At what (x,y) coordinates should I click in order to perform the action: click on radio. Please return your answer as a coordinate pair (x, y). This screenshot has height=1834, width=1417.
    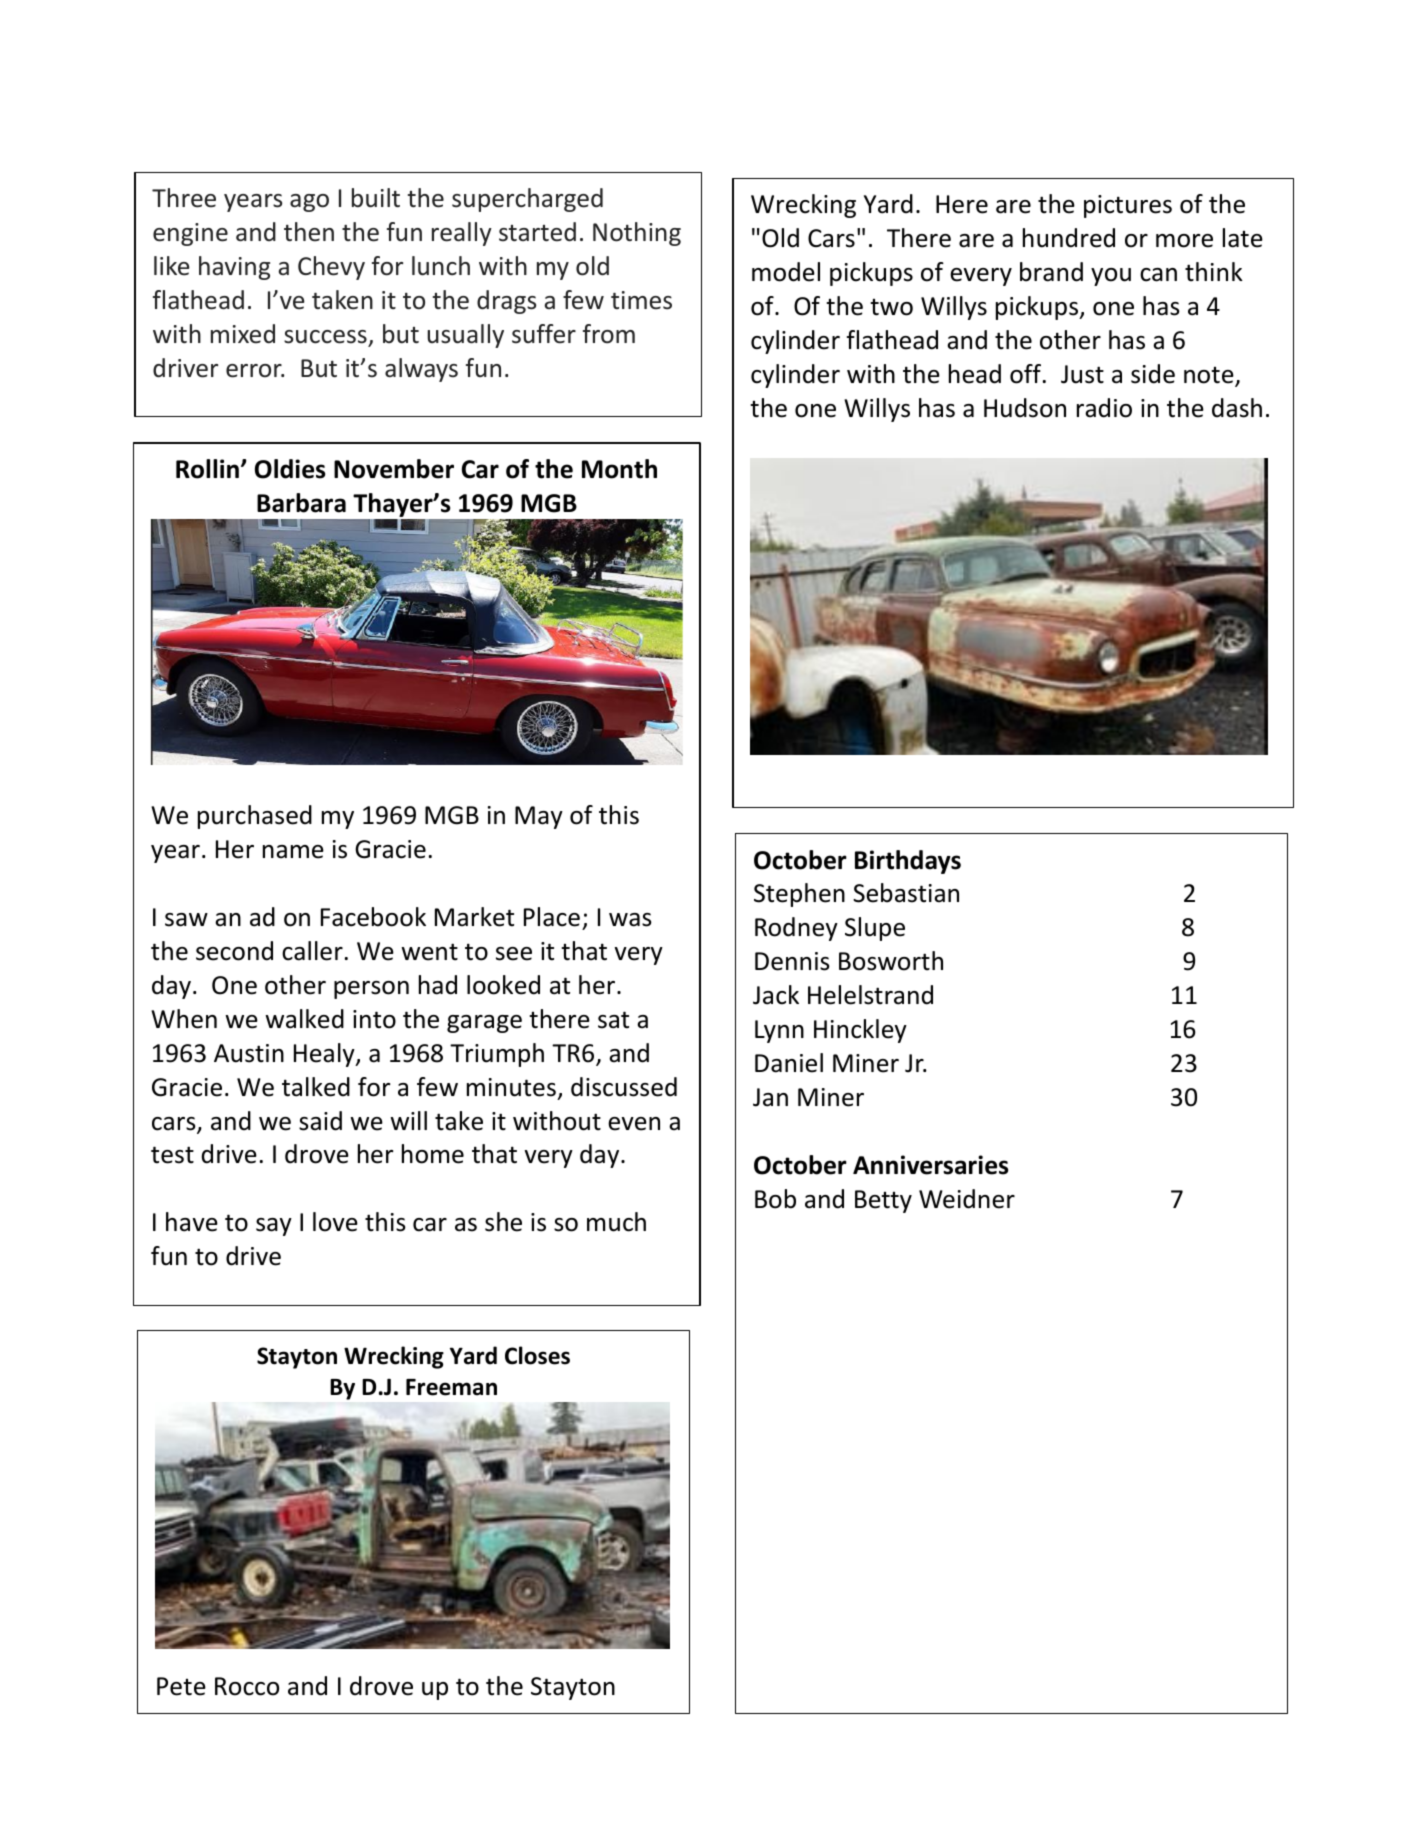
    Looking at the image, I should click on (1104, 408).
